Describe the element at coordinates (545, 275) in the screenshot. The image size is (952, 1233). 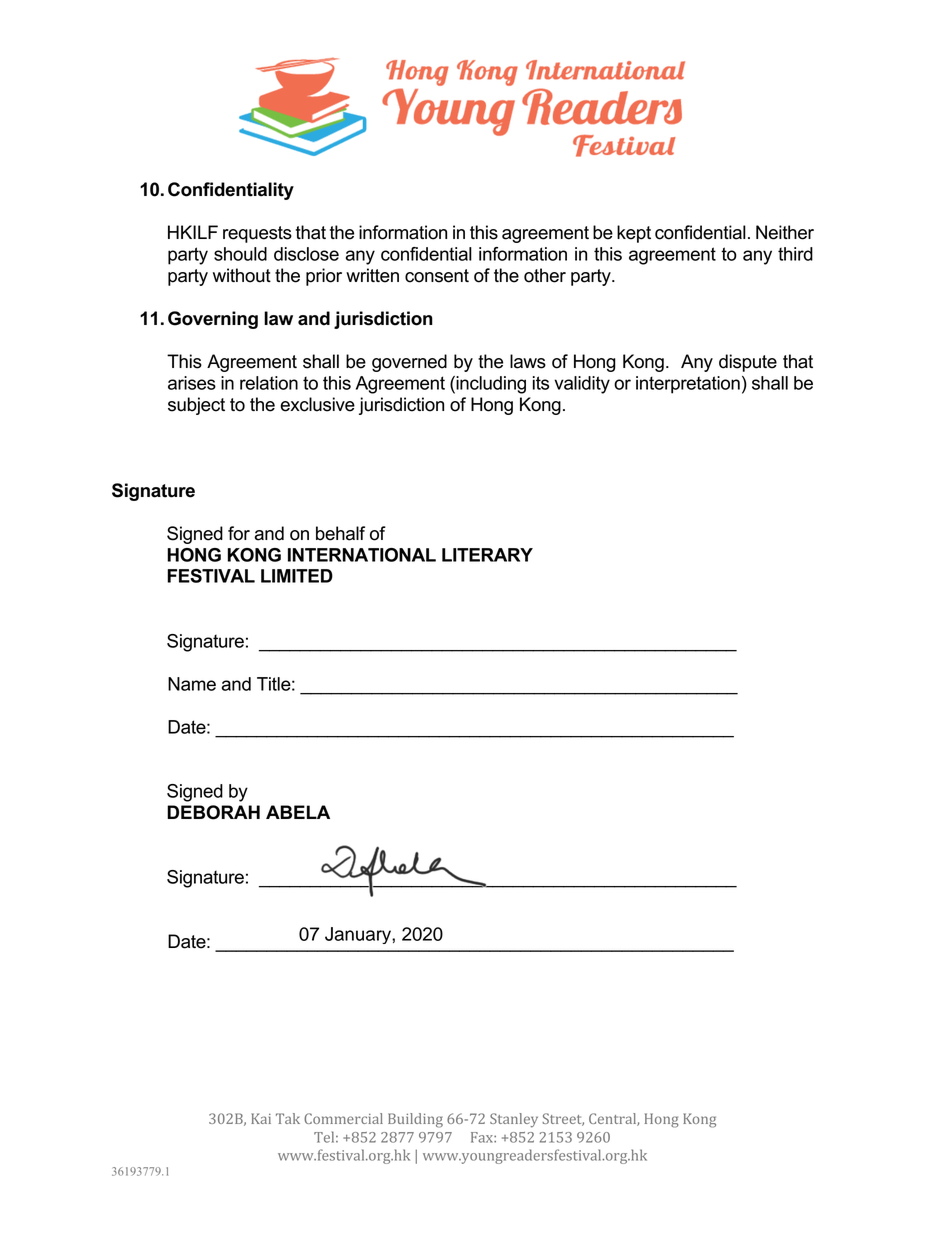
I see `other` at that location.
